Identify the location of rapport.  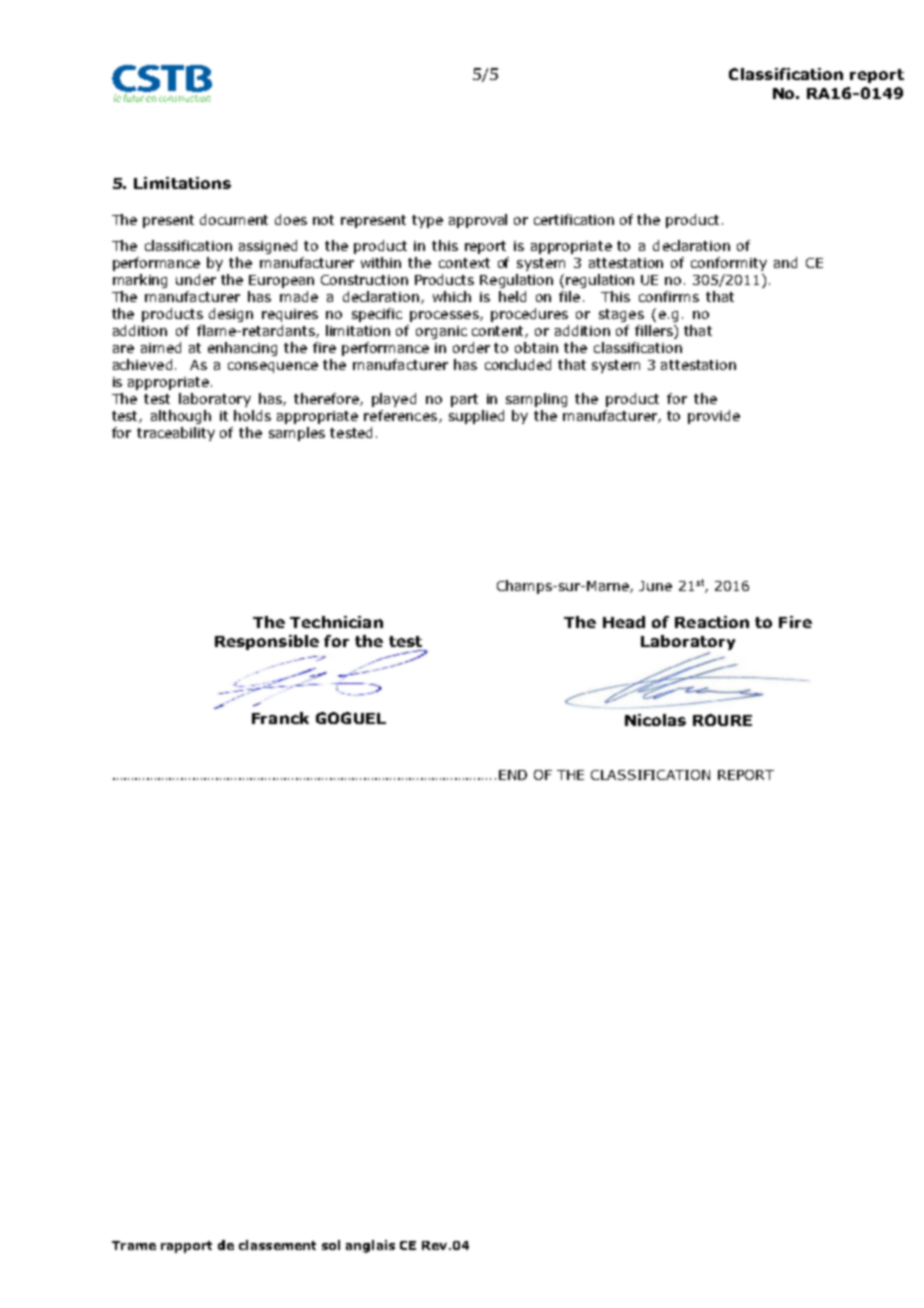
(186, 1247).
